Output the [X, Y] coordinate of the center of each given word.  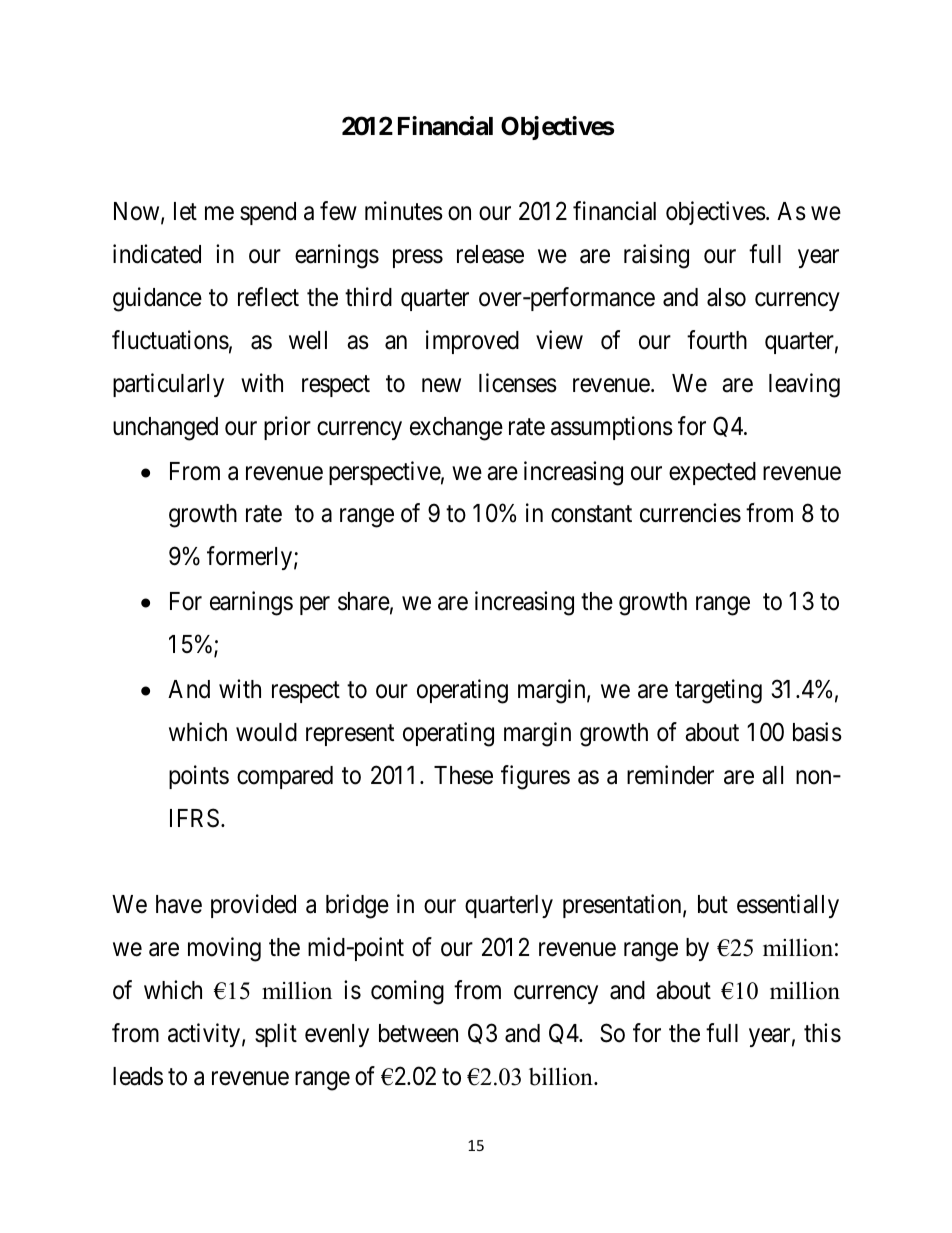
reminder [670, 775]
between [418, 1033]
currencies [690, 513]
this [822, 1033]
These [463, 775]
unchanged [165, 429]
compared [285, 777]
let [185, 211]
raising [656, 256]
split [276, 1035]
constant [591, 514]
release [490, 254]
